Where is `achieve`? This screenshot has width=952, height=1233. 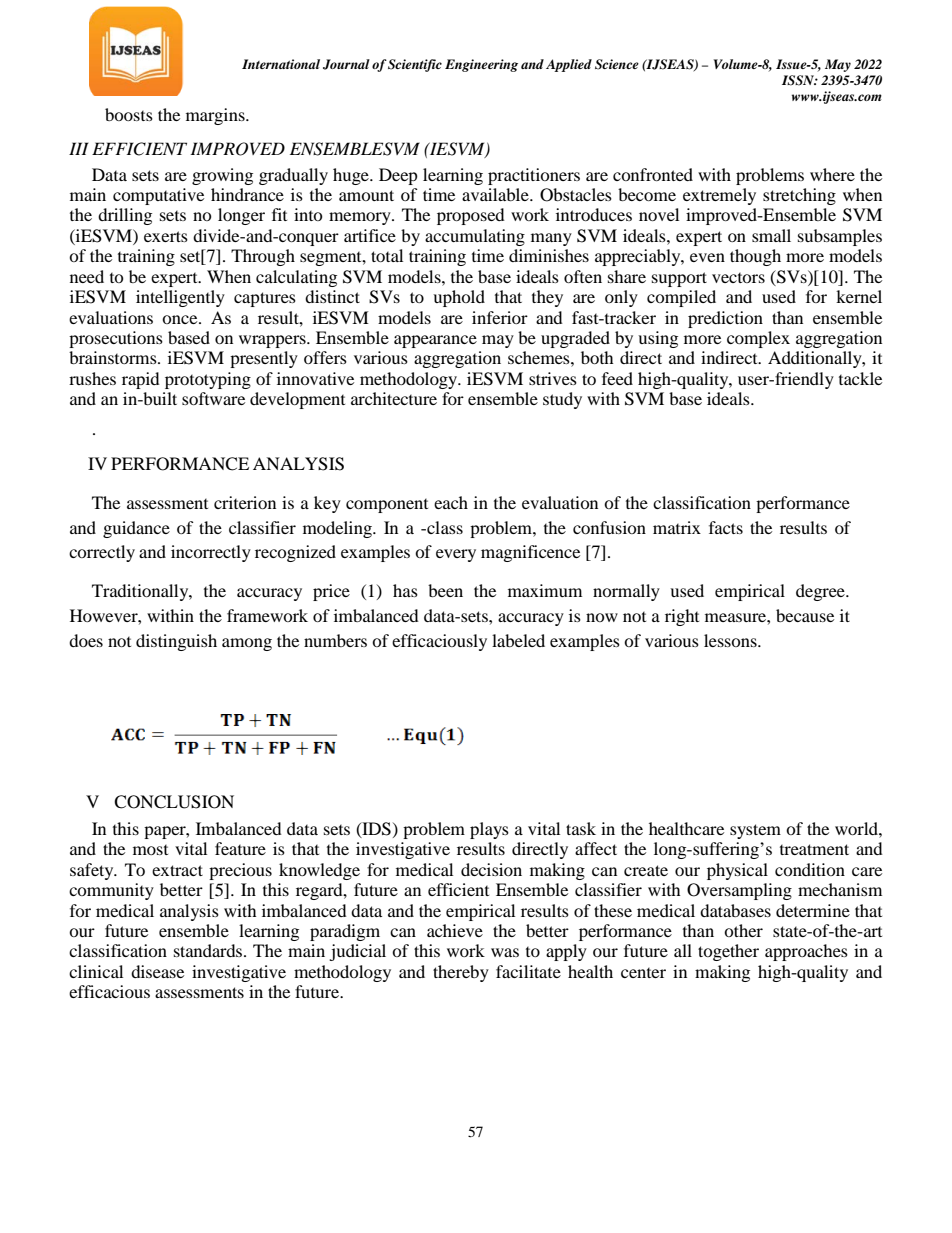
achieve is located at coordinates (455, 930).
